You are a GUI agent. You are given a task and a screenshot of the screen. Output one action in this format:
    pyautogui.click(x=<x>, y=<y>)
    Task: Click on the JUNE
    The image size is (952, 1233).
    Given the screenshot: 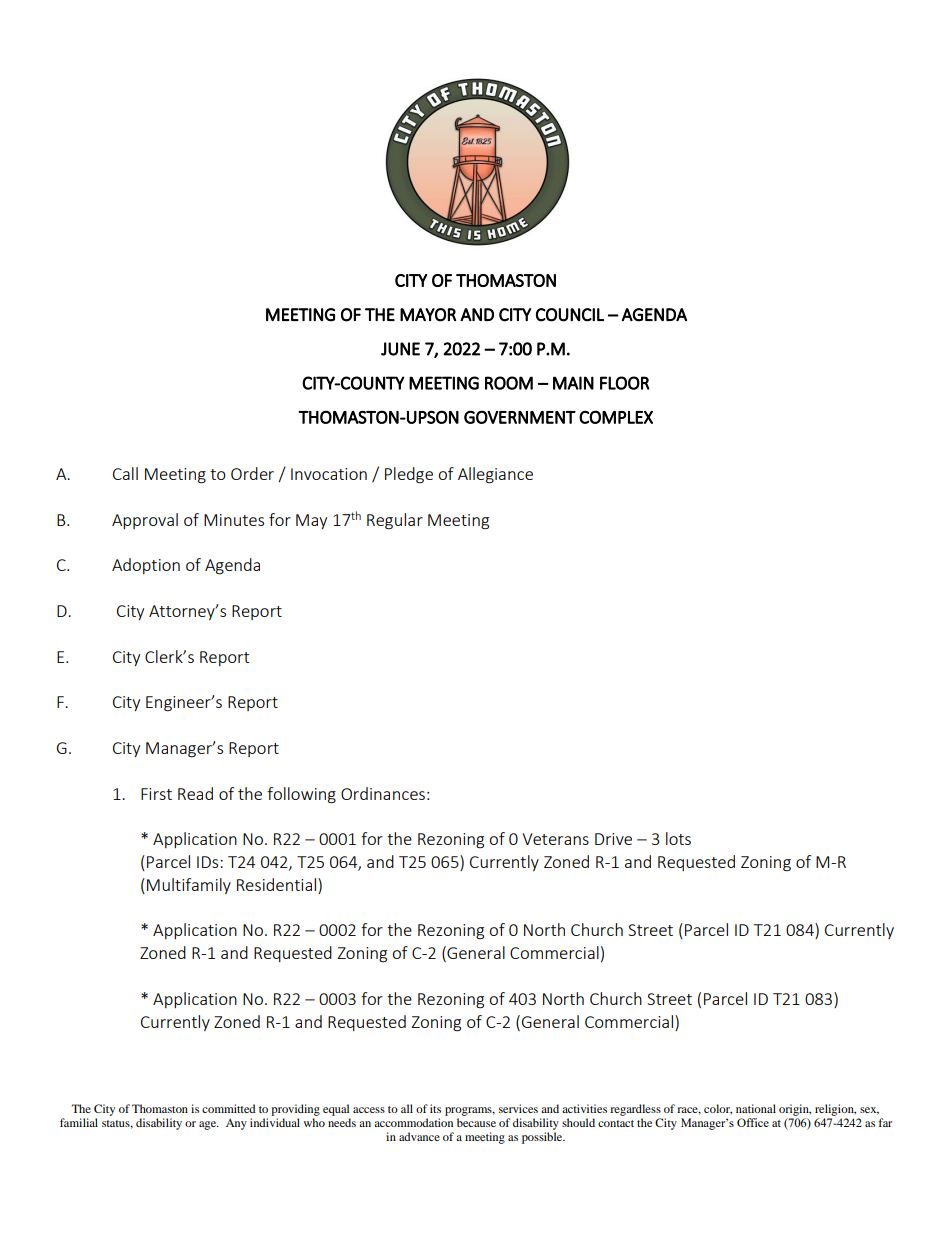 What is the action you would take?
    pyautogui.click(x=400, y=349)
